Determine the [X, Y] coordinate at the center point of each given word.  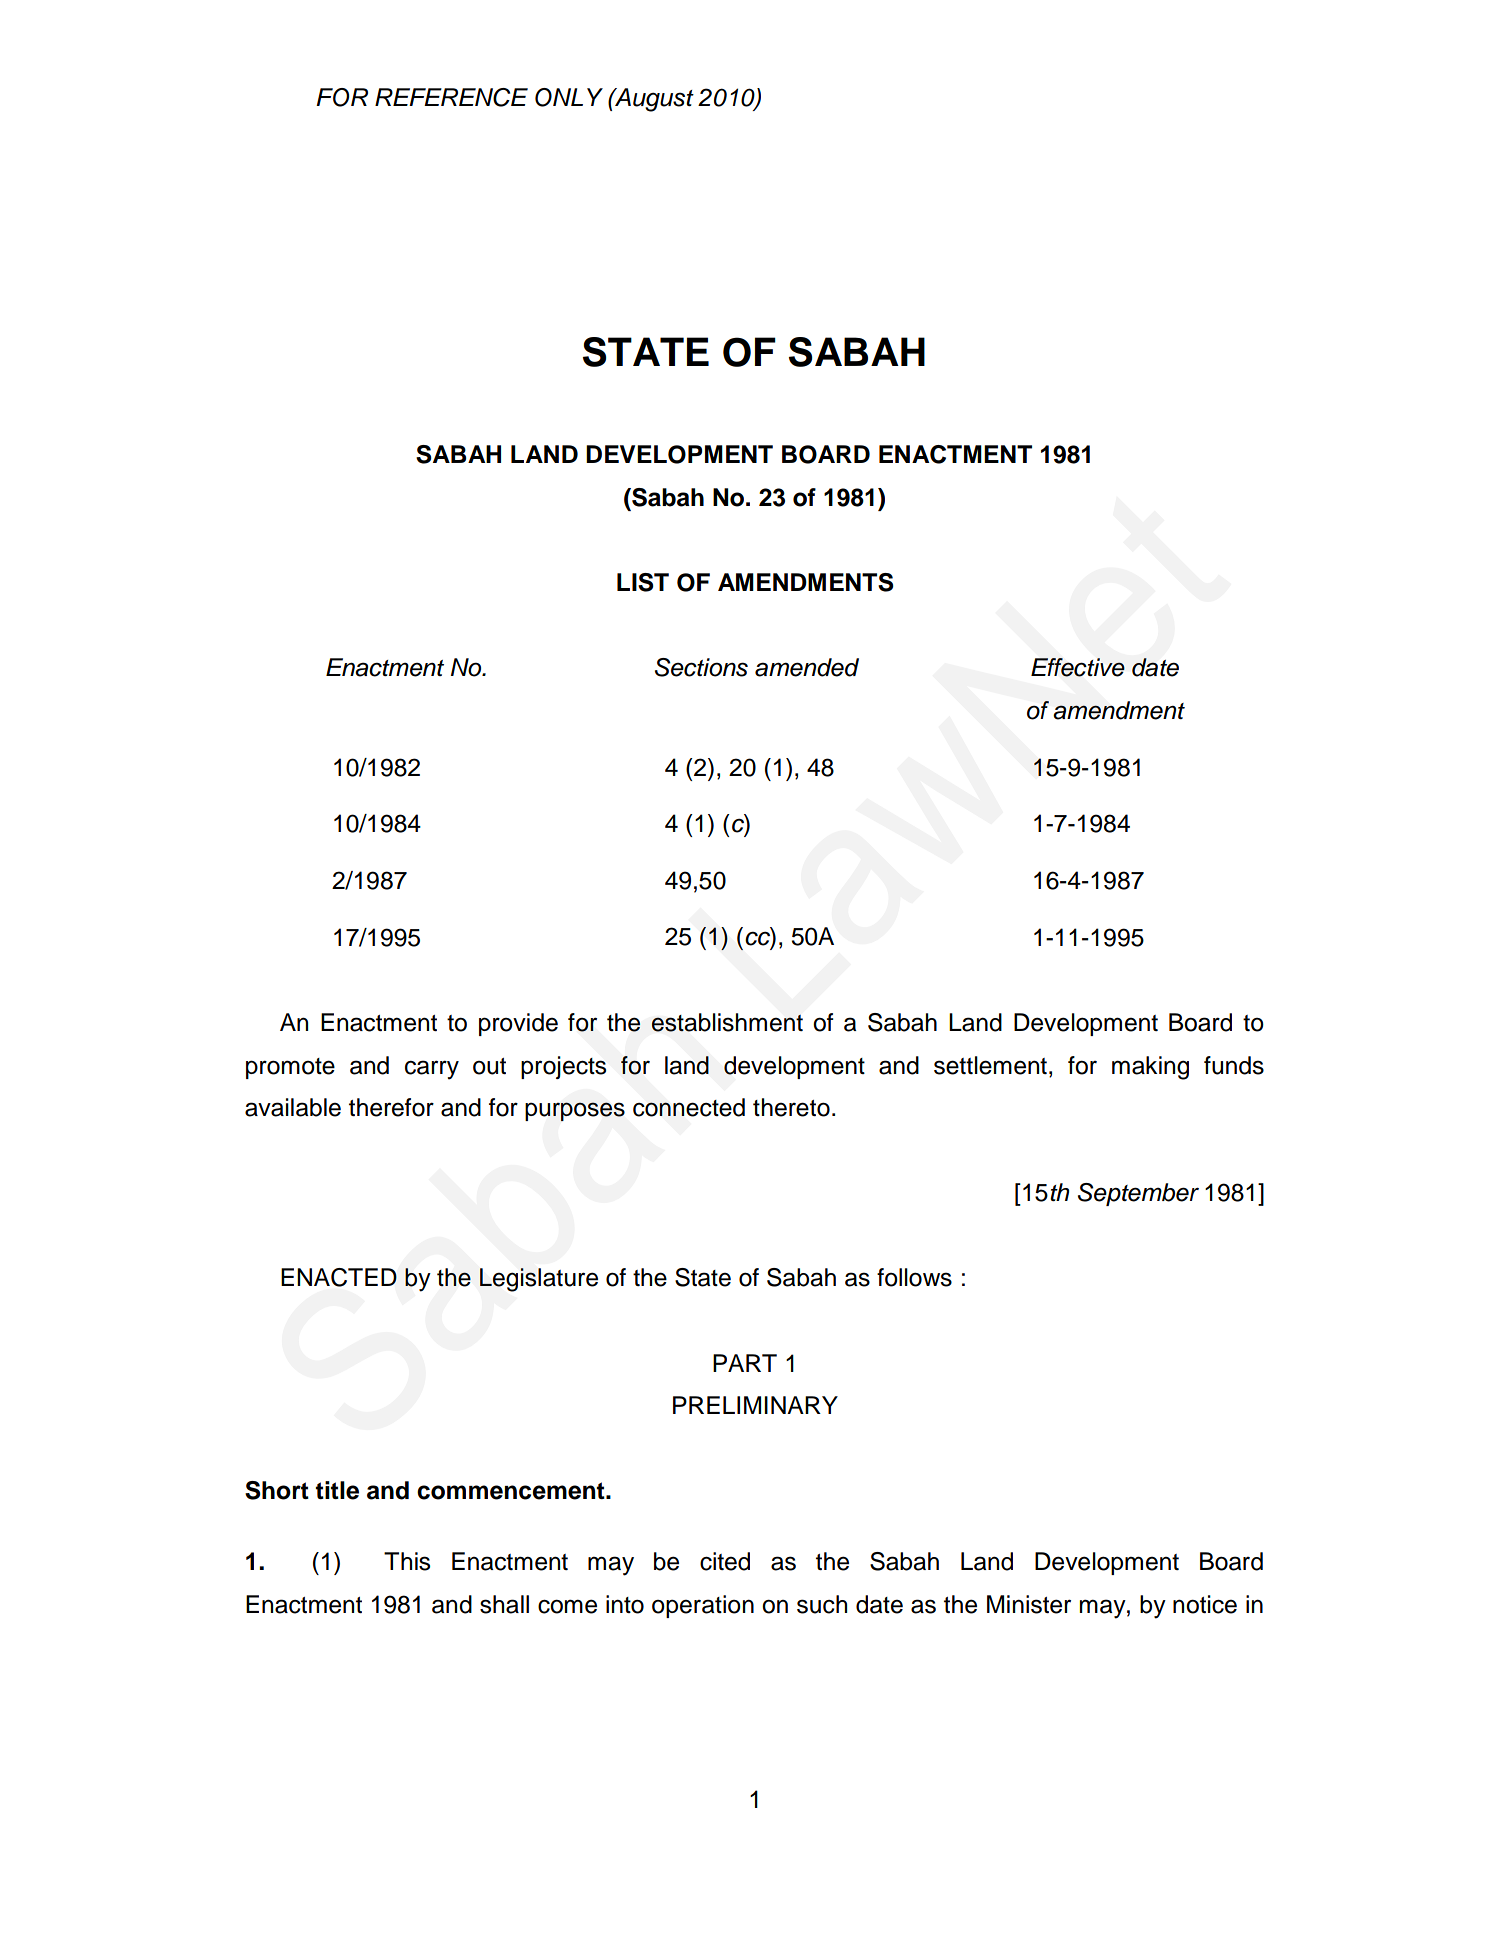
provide [518, 1024]
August [653, 100]
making [1150, 1068]
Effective [1078, 667]
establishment [727, 1022]
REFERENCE [451, 97]
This [407, 1561]
